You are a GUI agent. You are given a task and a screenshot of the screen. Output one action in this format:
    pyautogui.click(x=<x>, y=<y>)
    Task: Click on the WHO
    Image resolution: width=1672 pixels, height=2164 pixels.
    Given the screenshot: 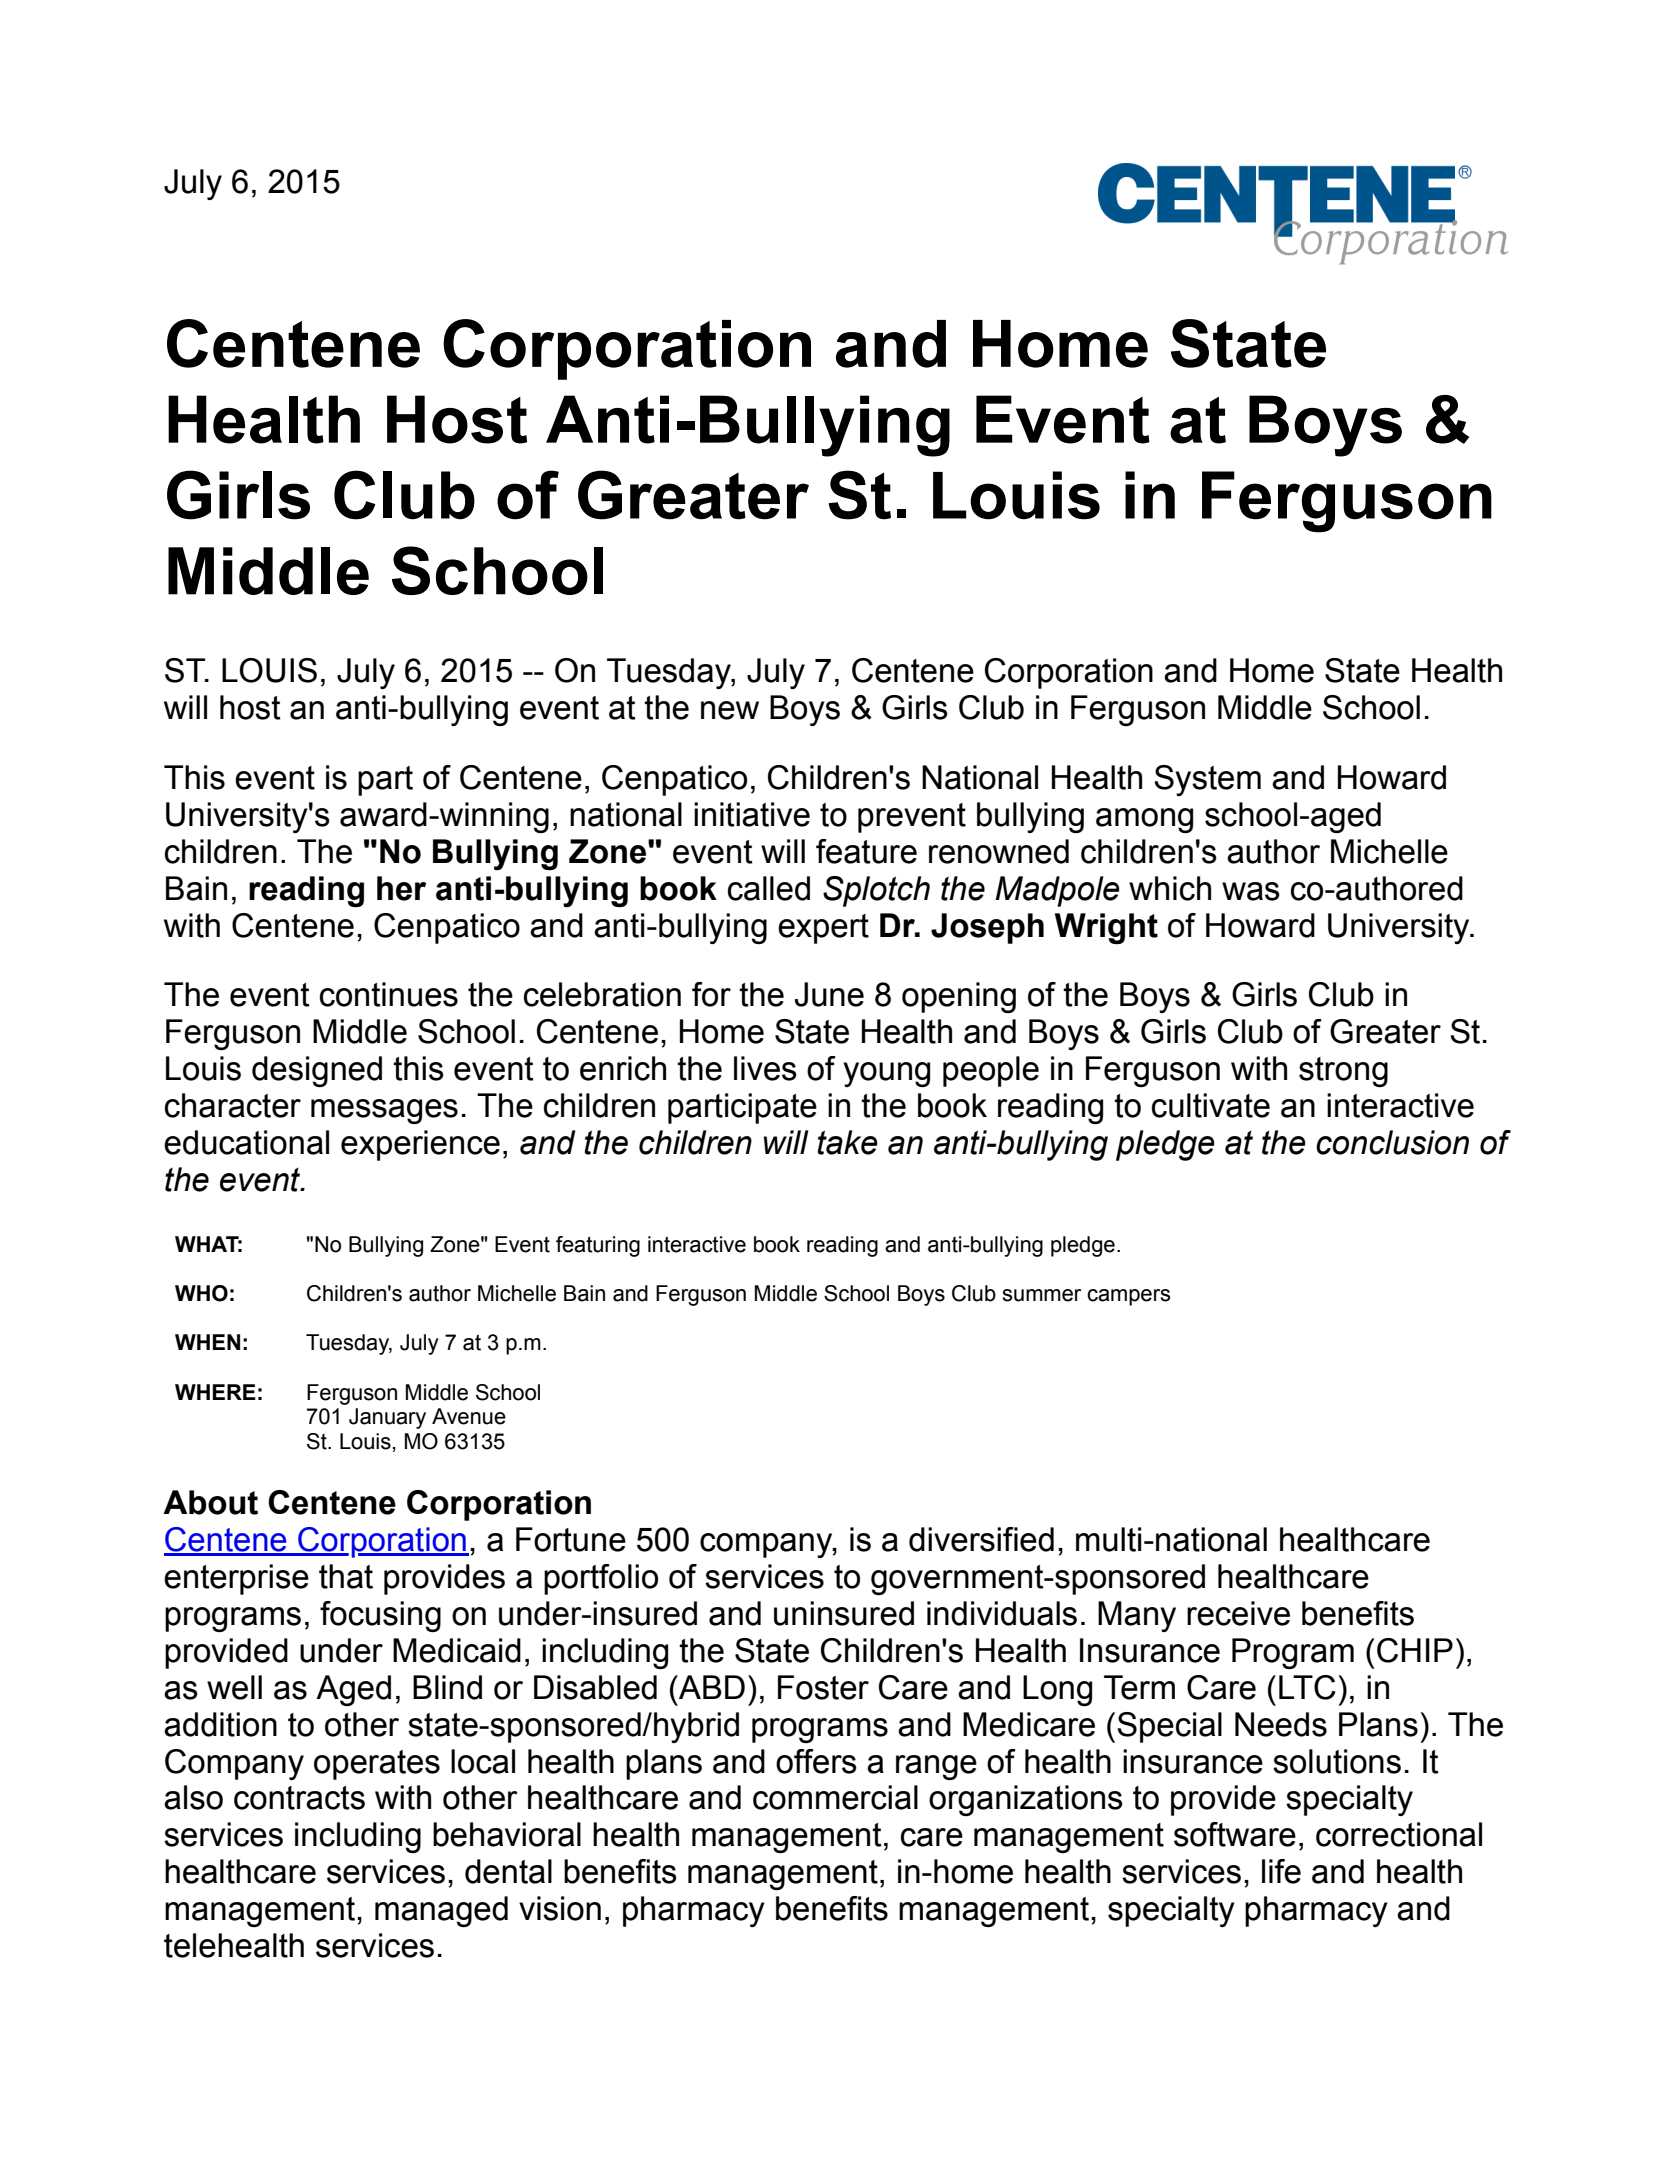 What is the action you would take?
    pyautogui.click(x=201, y=1293)
